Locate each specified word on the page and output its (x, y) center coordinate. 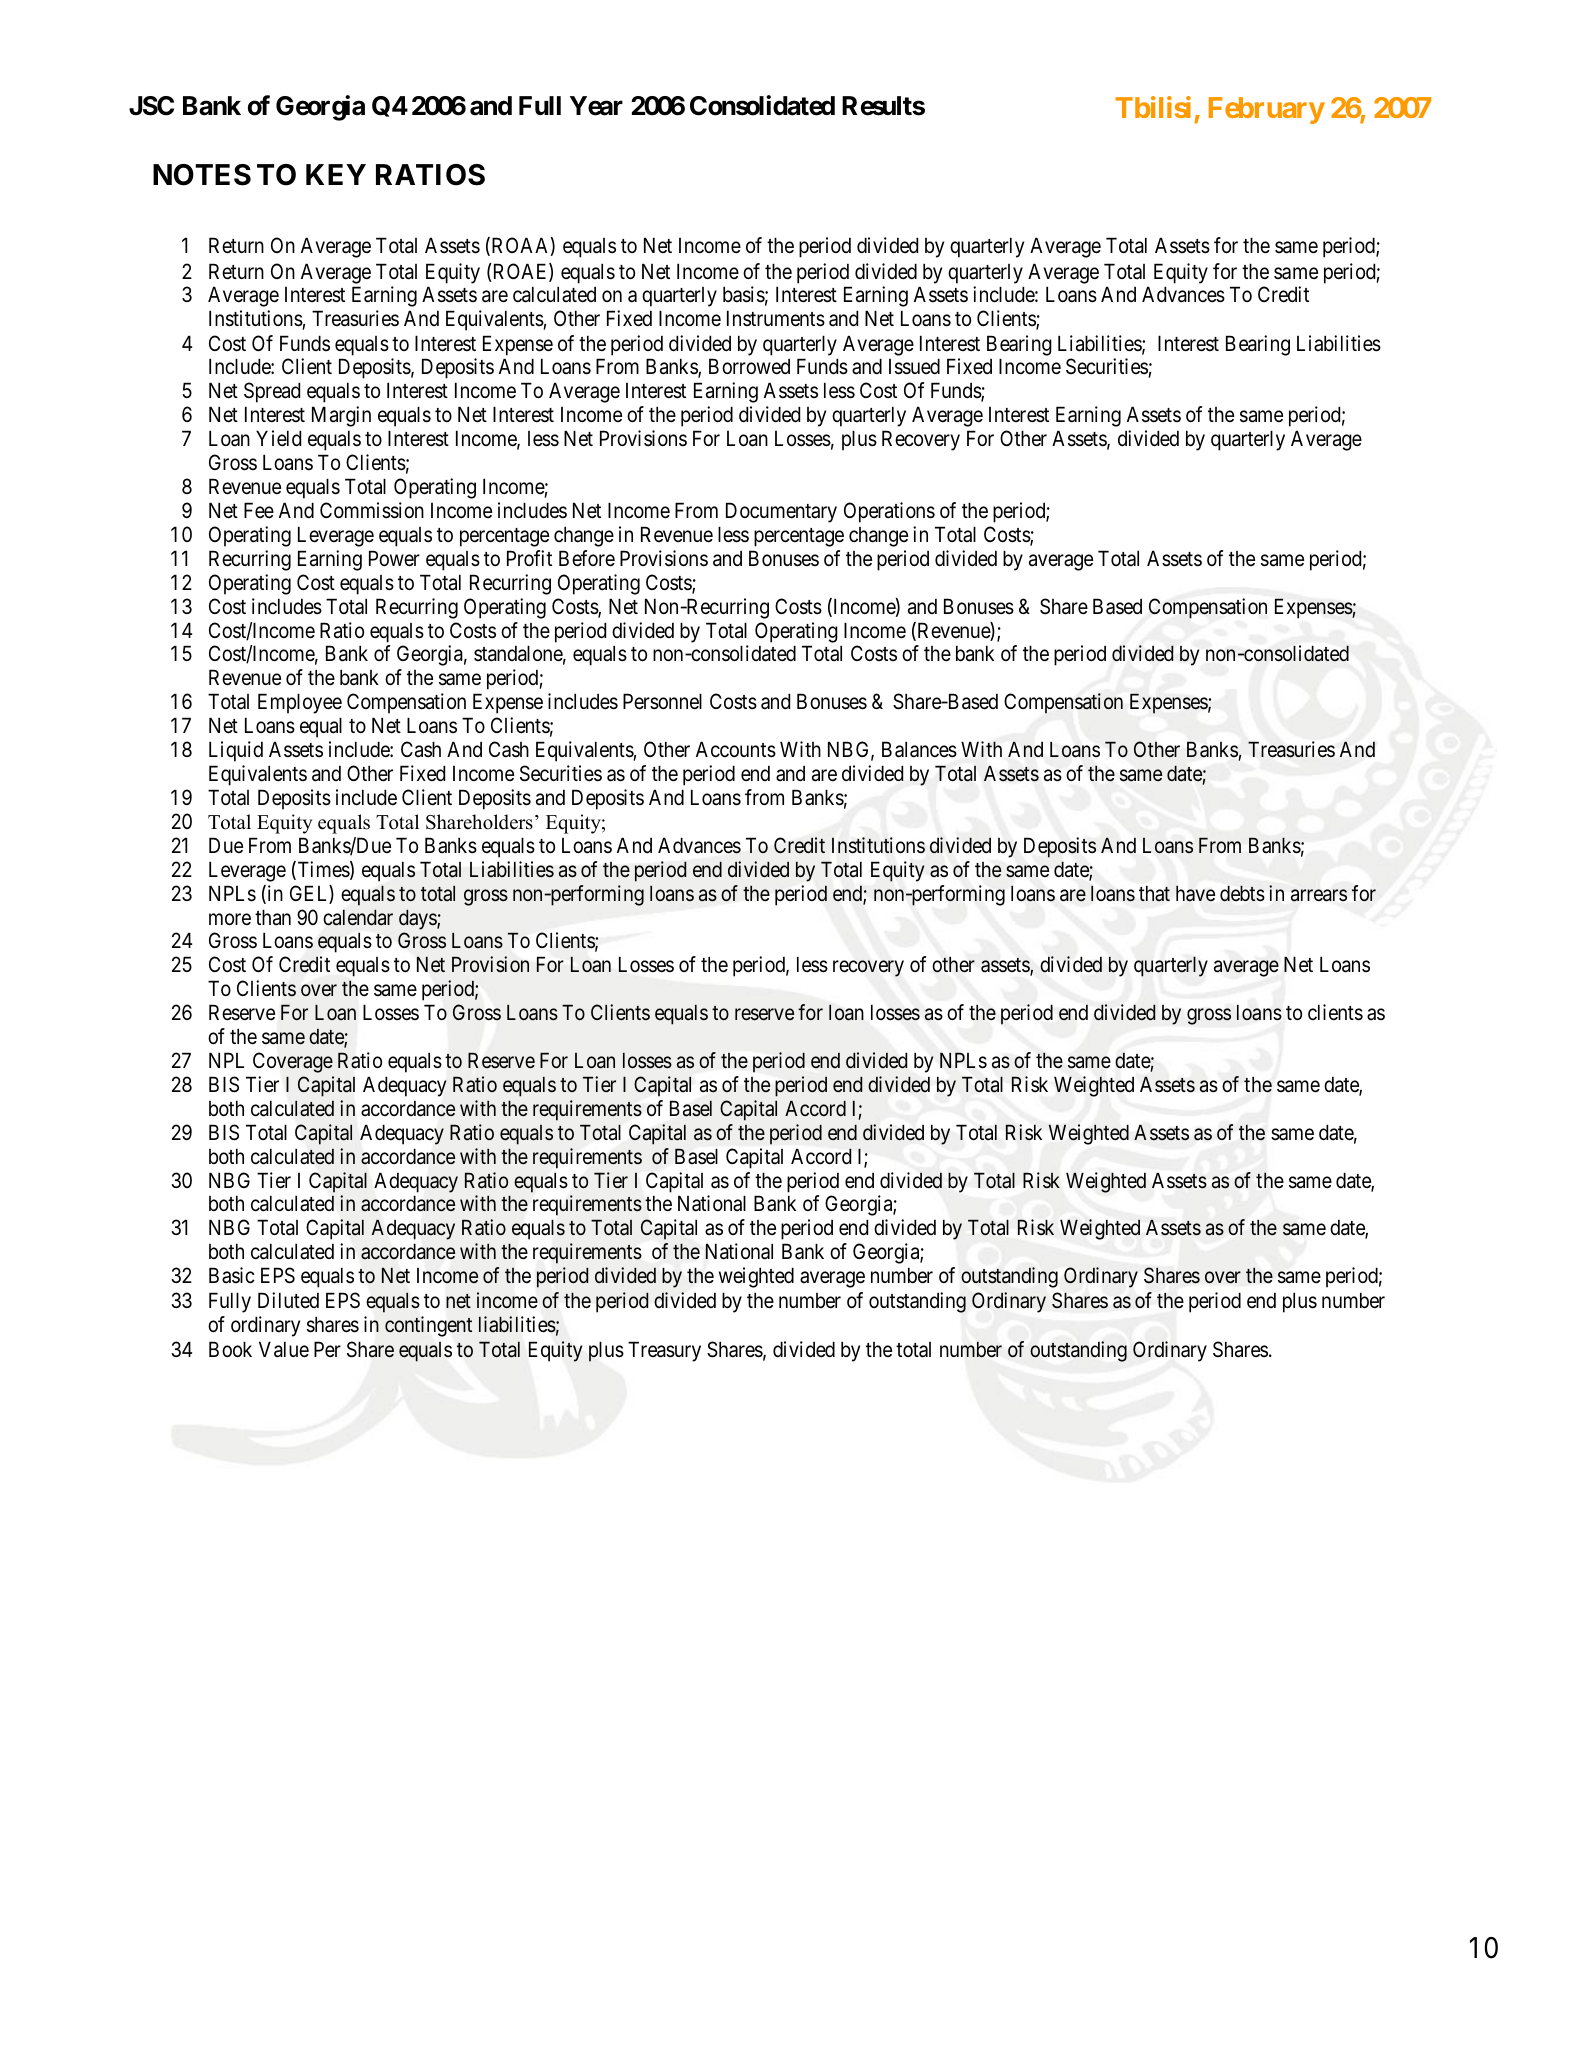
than (273, 917)
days (418, 920)
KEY (336, 174)
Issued (914, 366)
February (1267, 110)
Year (596, 106)
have (1195, 894)
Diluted (288, 1300)
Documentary (781, 512)
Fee (259, 510)
